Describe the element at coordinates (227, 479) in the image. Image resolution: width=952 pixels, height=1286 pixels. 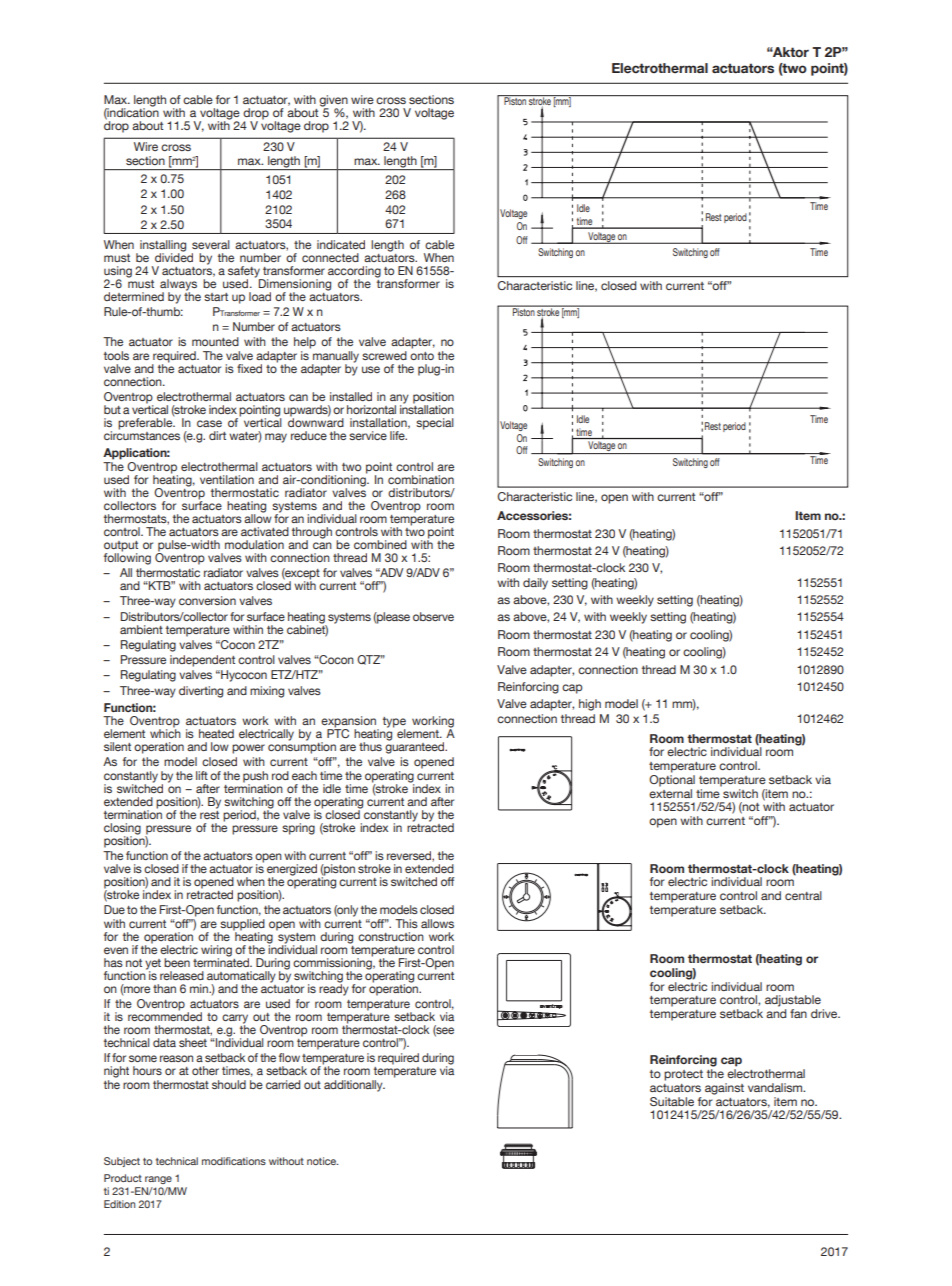
I see `ventilation` at that location.
